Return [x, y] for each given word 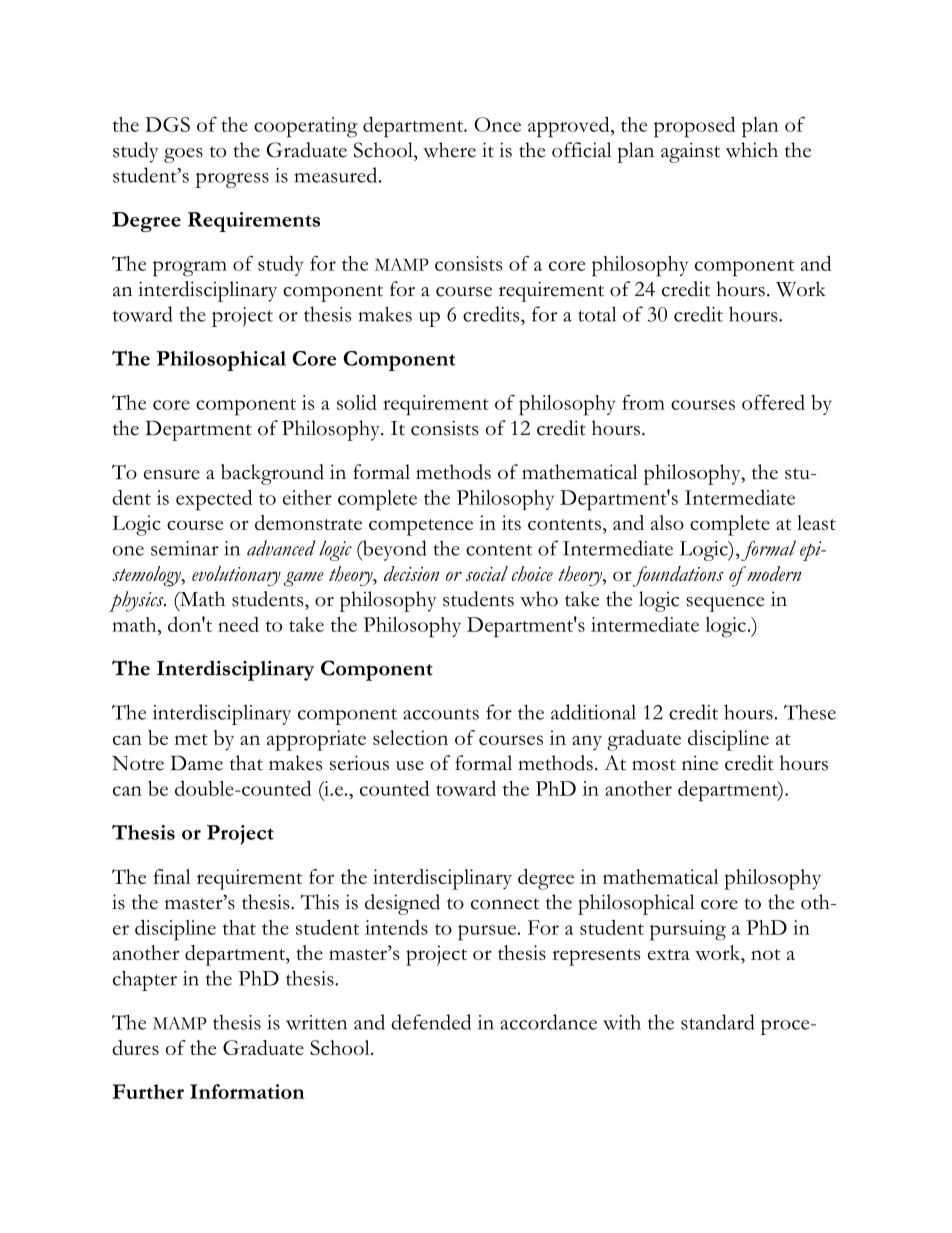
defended [431, 1022]
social [487, 573]
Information [247, 1091]
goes [183, 155]
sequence [725, 604]
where [449, 150]
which [751, 150]
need [238, 624]
